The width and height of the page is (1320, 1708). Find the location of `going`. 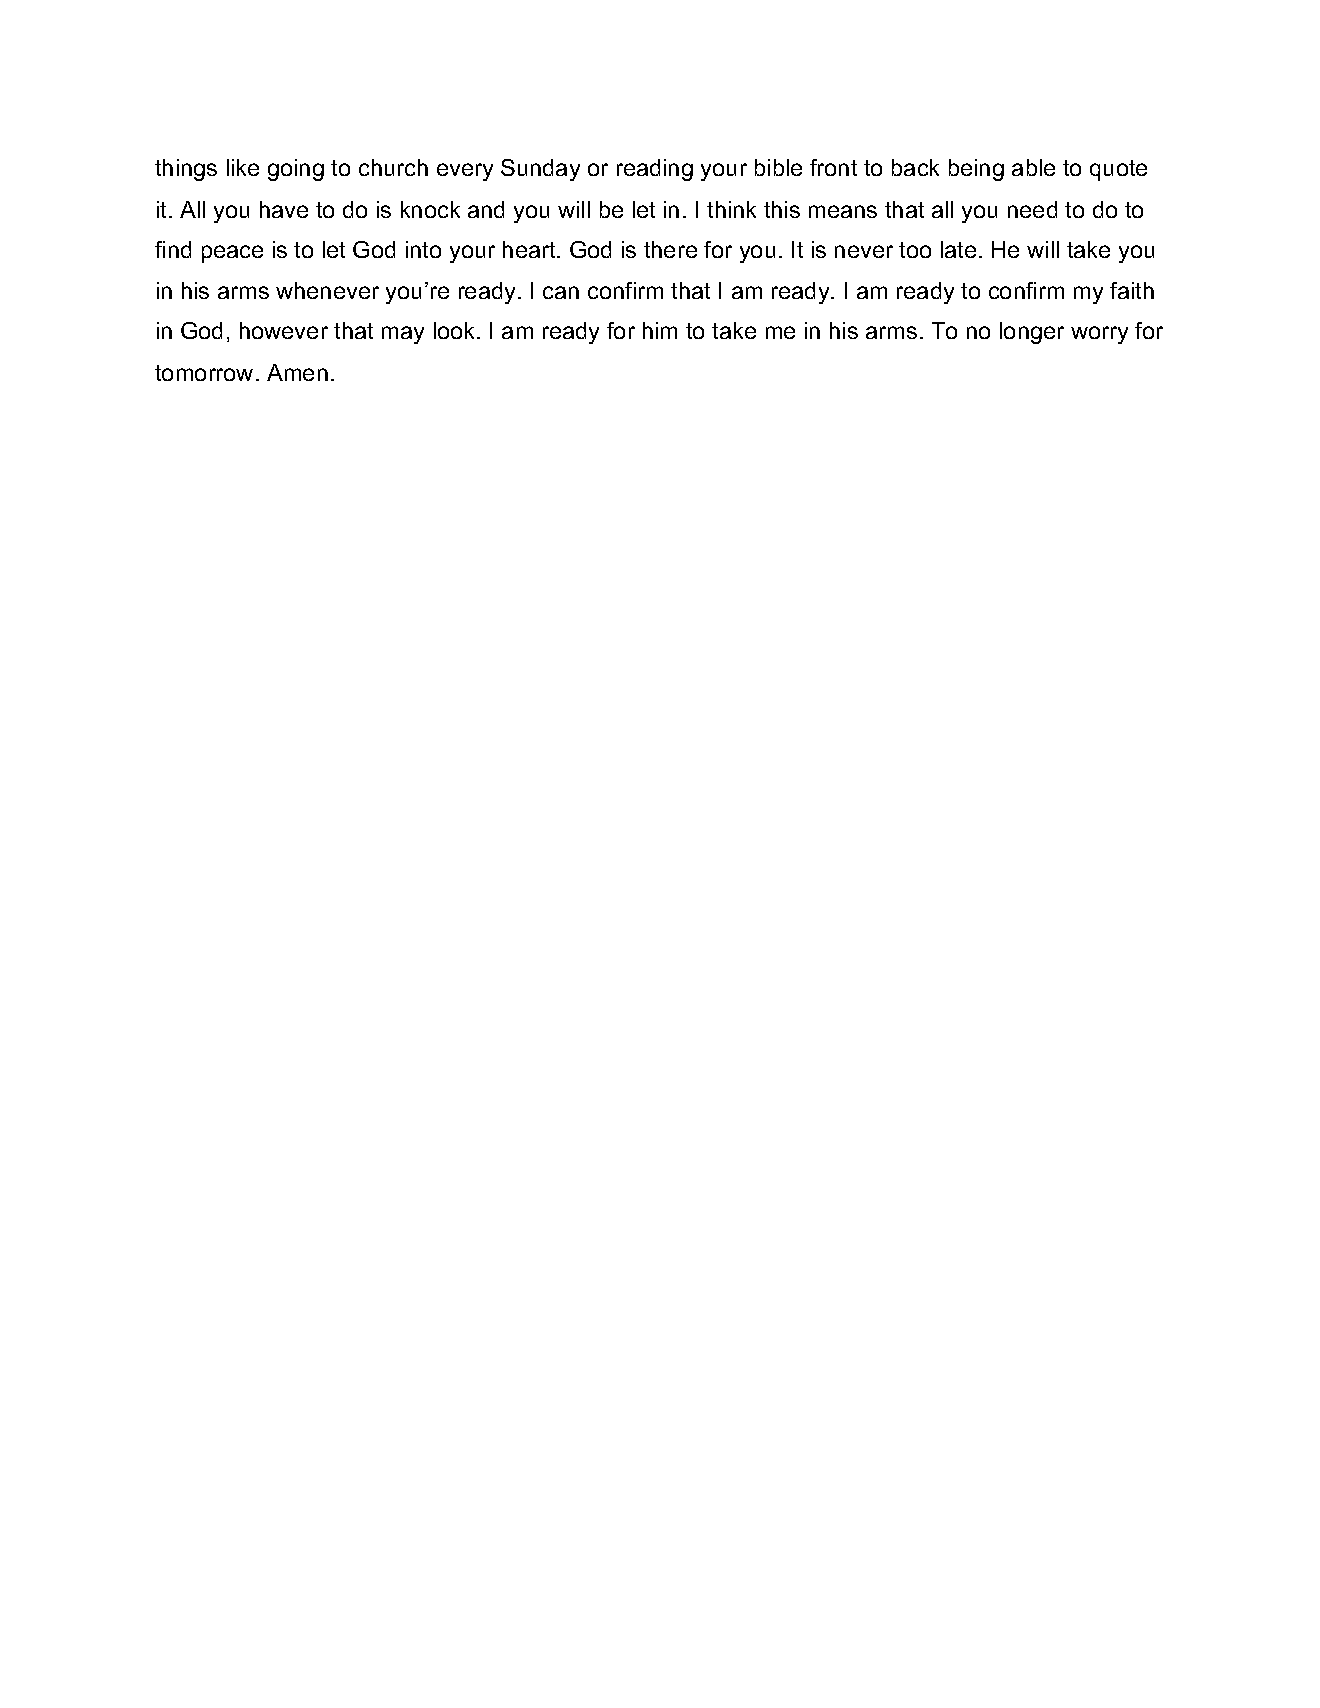

going is located at coordinates (296, 170).
